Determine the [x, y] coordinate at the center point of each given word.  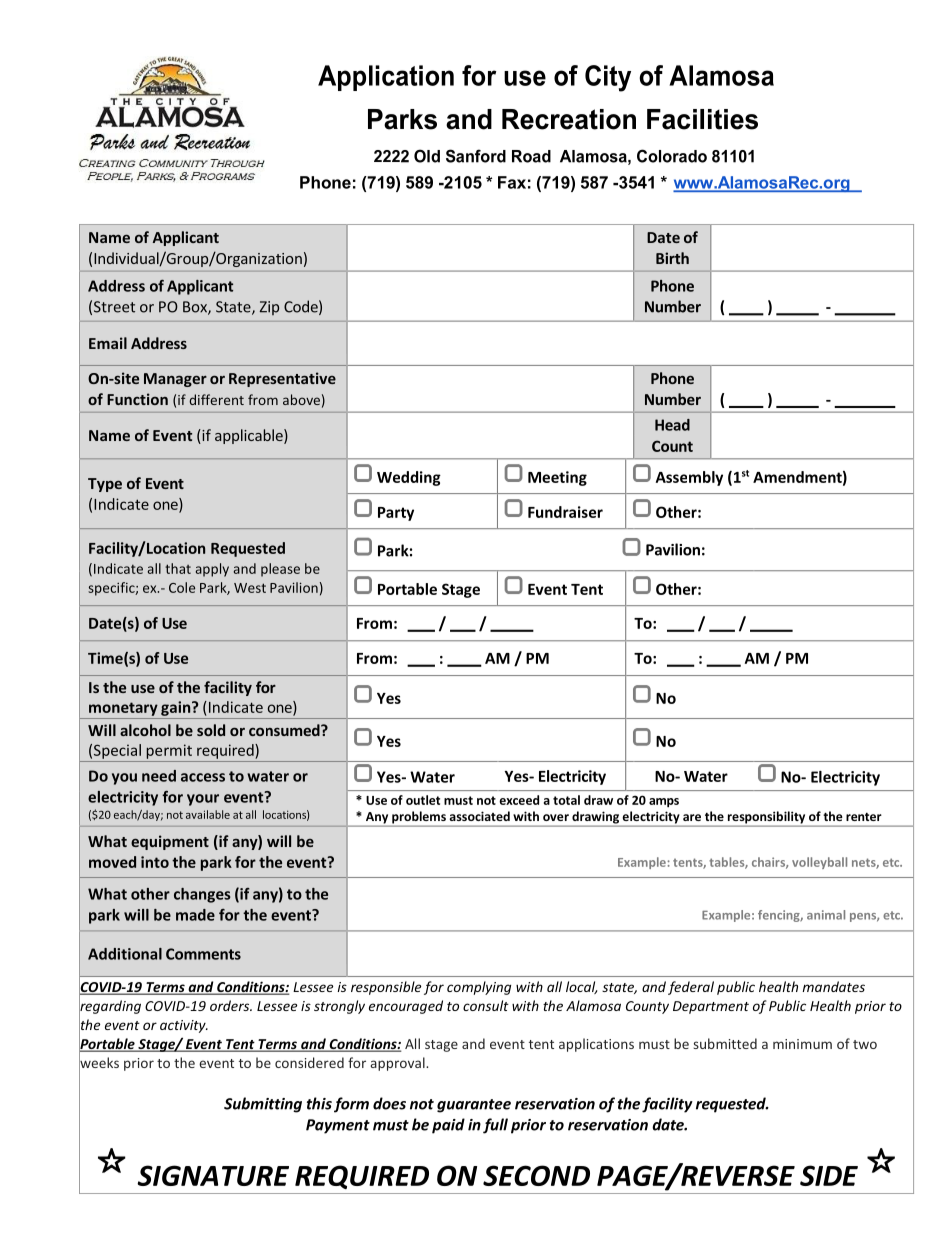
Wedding [409, 478]
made [195, 915]
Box [196, 308]
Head [672, 425]
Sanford [476, 156]
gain [177, 708]
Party [396, 514]
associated [479, 816]
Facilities [702, 119]
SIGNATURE [213, 1175]
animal [826, 915]
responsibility [766, 818]
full [495, 1126]
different [216, 399]
